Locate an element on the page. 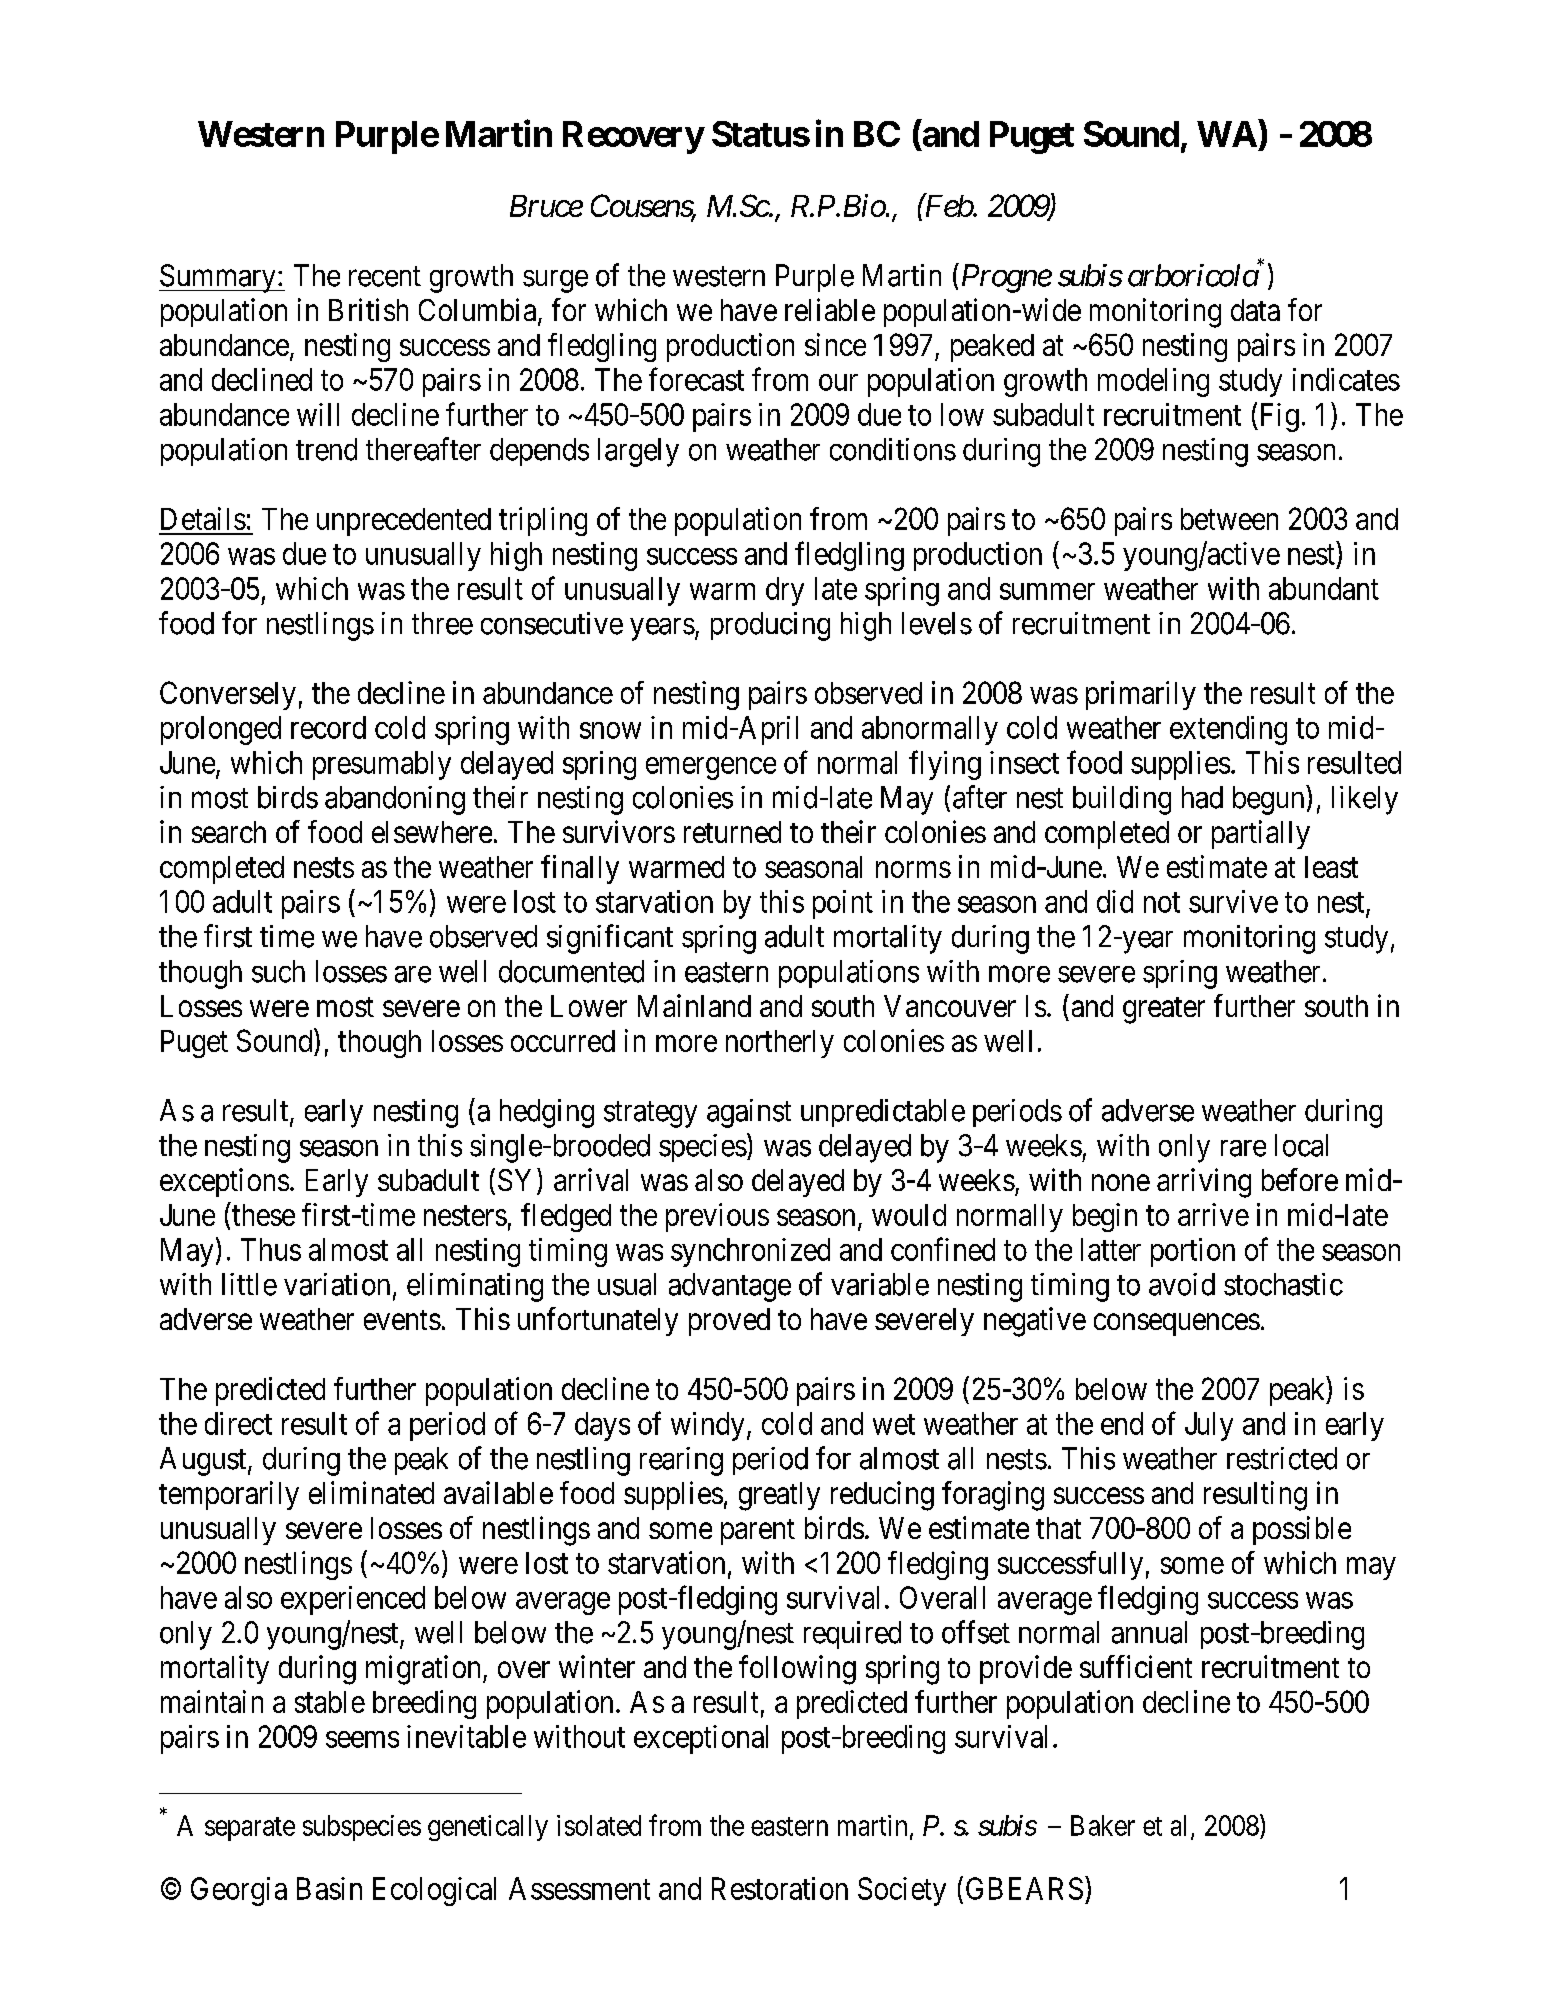 This page has width=1543, height=1997. data is located at coordinates (1255, 310).
